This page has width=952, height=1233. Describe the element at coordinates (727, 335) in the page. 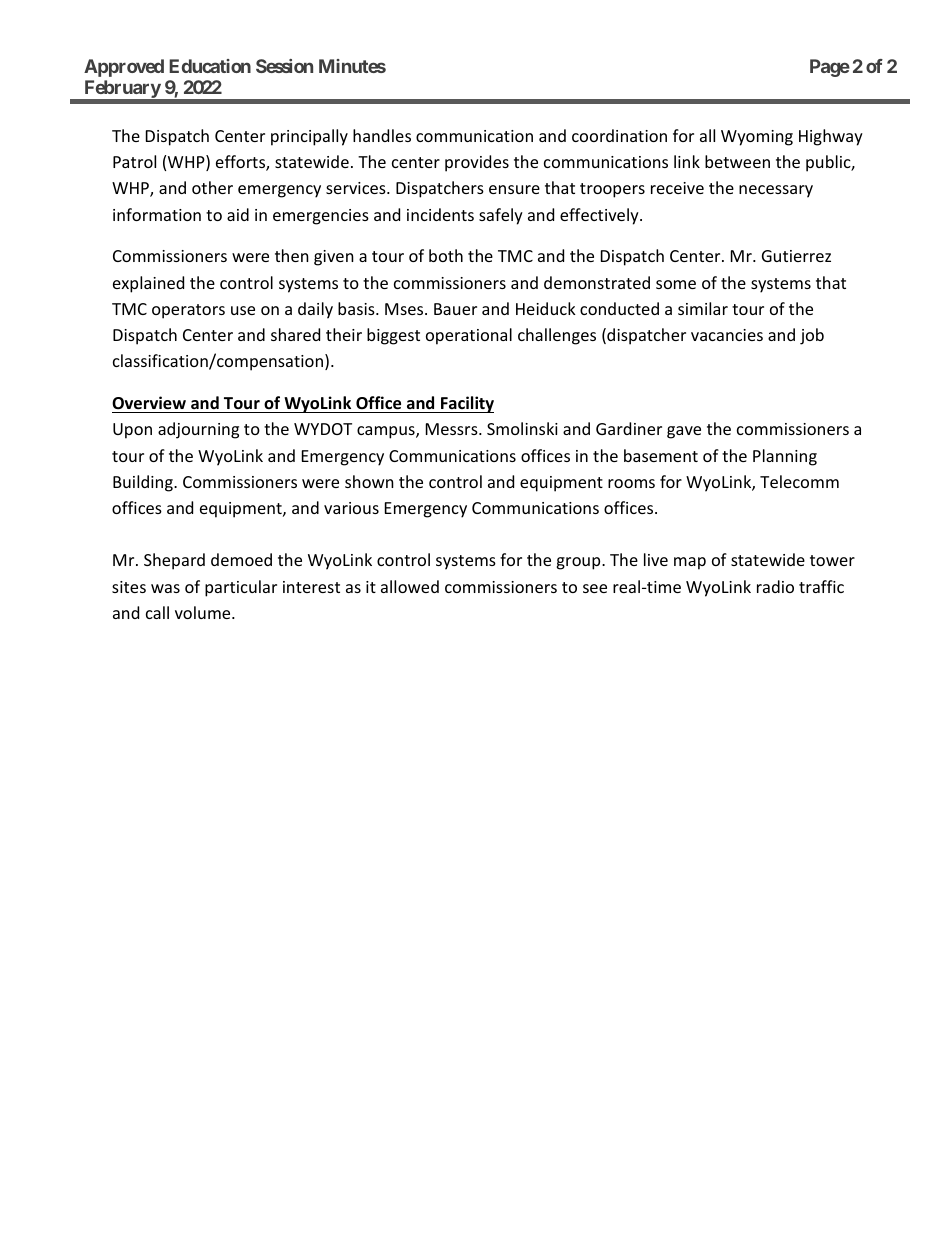

I see `vacancies` at that location.
